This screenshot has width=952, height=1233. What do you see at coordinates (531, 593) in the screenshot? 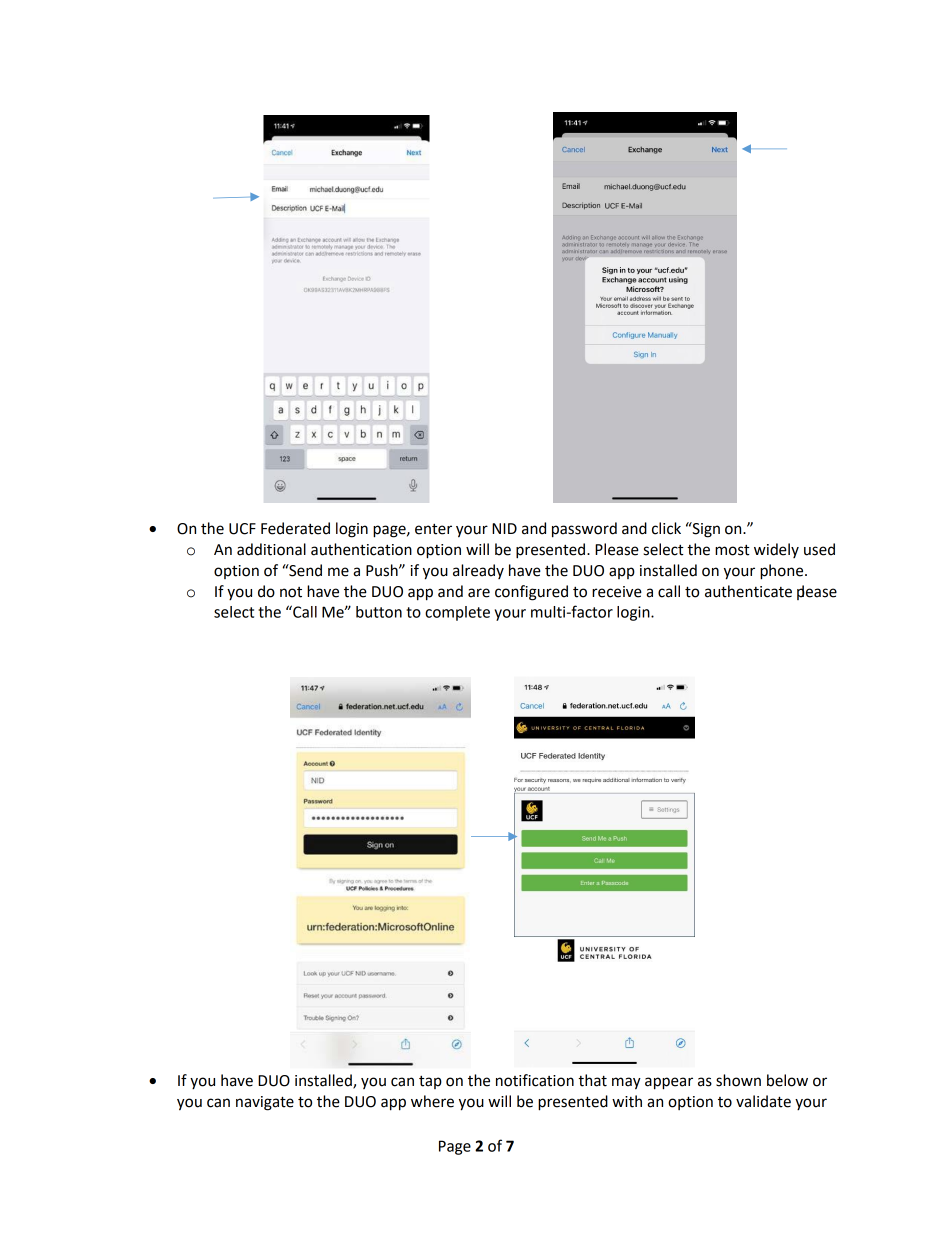
I see `configured` at bounding box center [531, 593].
